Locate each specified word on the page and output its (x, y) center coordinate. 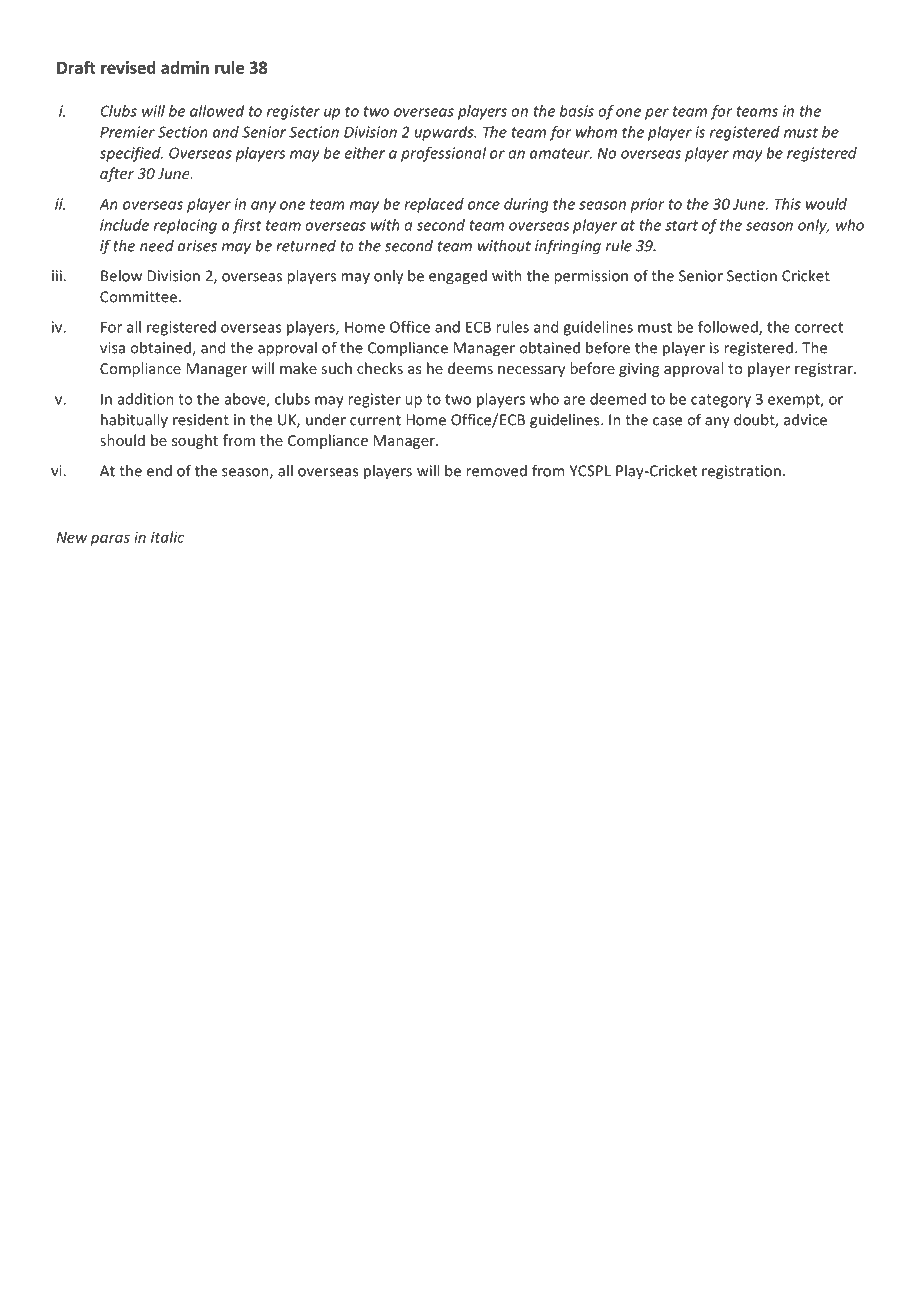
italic (167, 537)
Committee (138, 297)
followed (729, 328)
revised (128, 67)
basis (577, 111)
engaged (458, 277)
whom (596, 132)
